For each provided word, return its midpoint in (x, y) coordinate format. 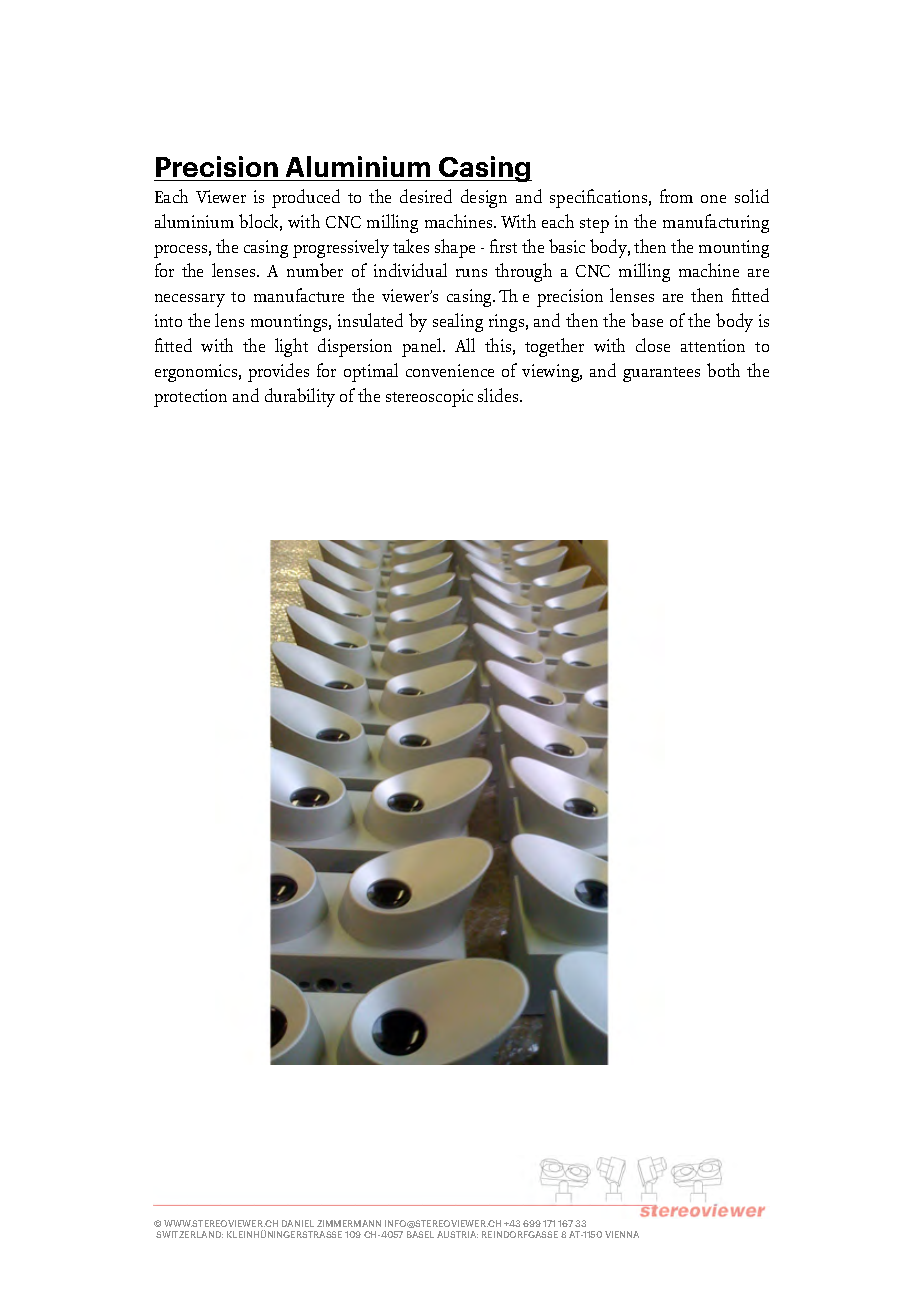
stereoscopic (429, 398)
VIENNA (622, 1234)
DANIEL (298, 1223)
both (723, 370)
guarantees (661, 374)
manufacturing (716, 223)
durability (300, 397)
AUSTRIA (457, 1234)
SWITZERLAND (189, 1234)
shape (455, 248)
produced (306, 198)
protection (190, 398)
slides (499, 395)
